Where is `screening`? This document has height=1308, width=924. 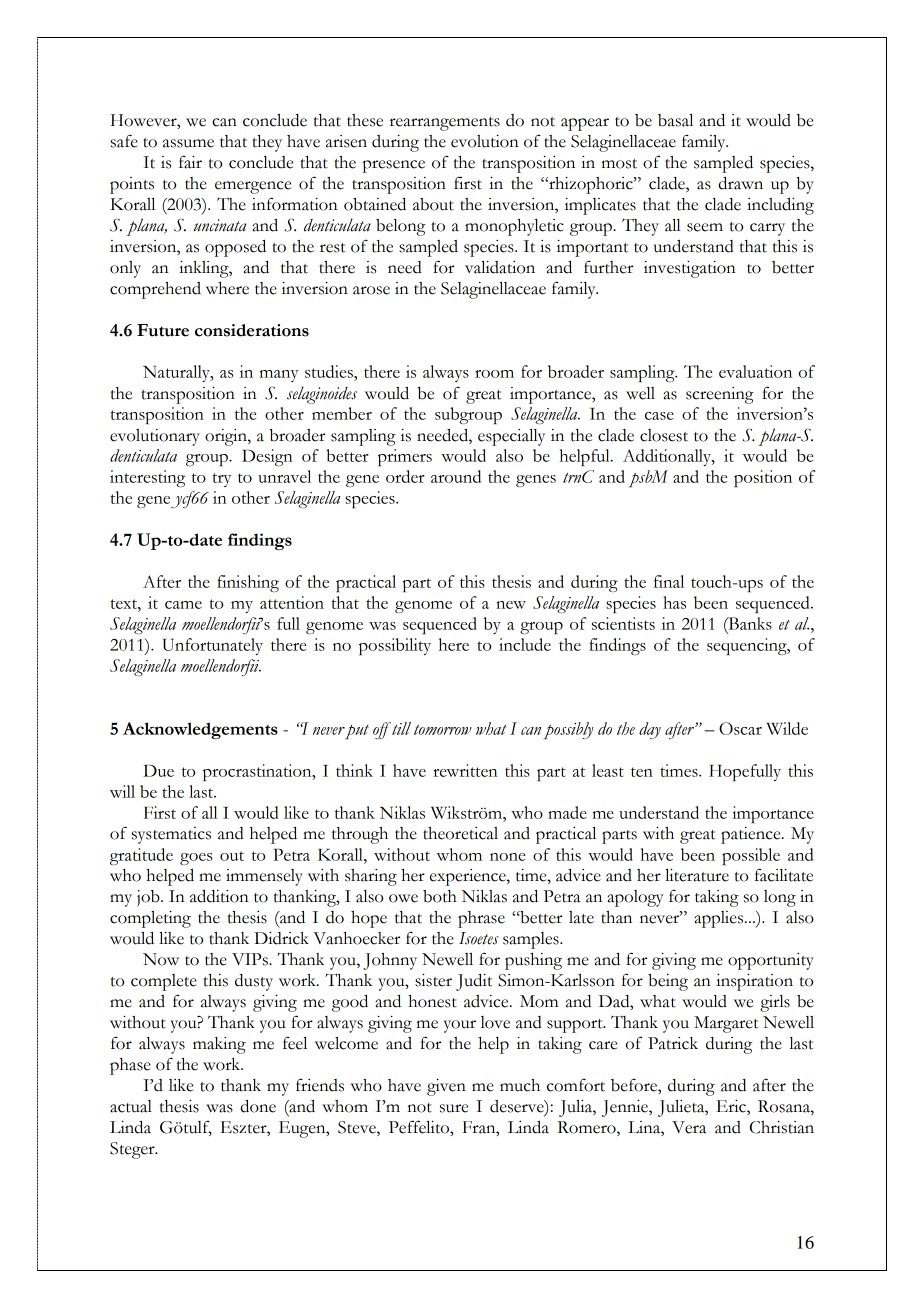 screening is located at coordinates (720, 395).
